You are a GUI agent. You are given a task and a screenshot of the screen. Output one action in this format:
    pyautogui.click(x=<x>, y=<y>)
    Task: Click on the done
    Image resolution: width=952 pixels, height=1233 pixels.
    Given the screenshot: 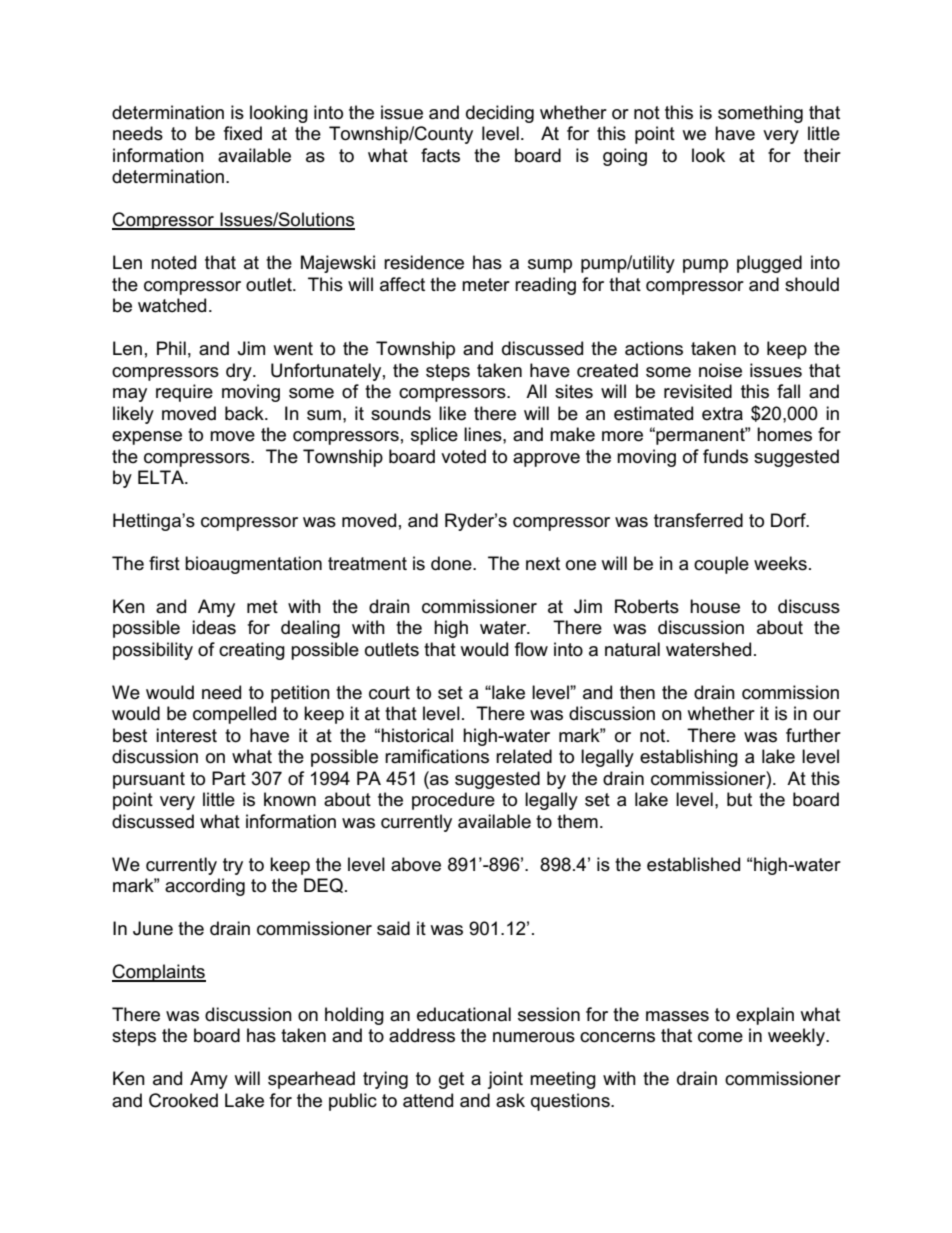 What is the action you would take?
    pyautogui.click(x=452, y=563)
